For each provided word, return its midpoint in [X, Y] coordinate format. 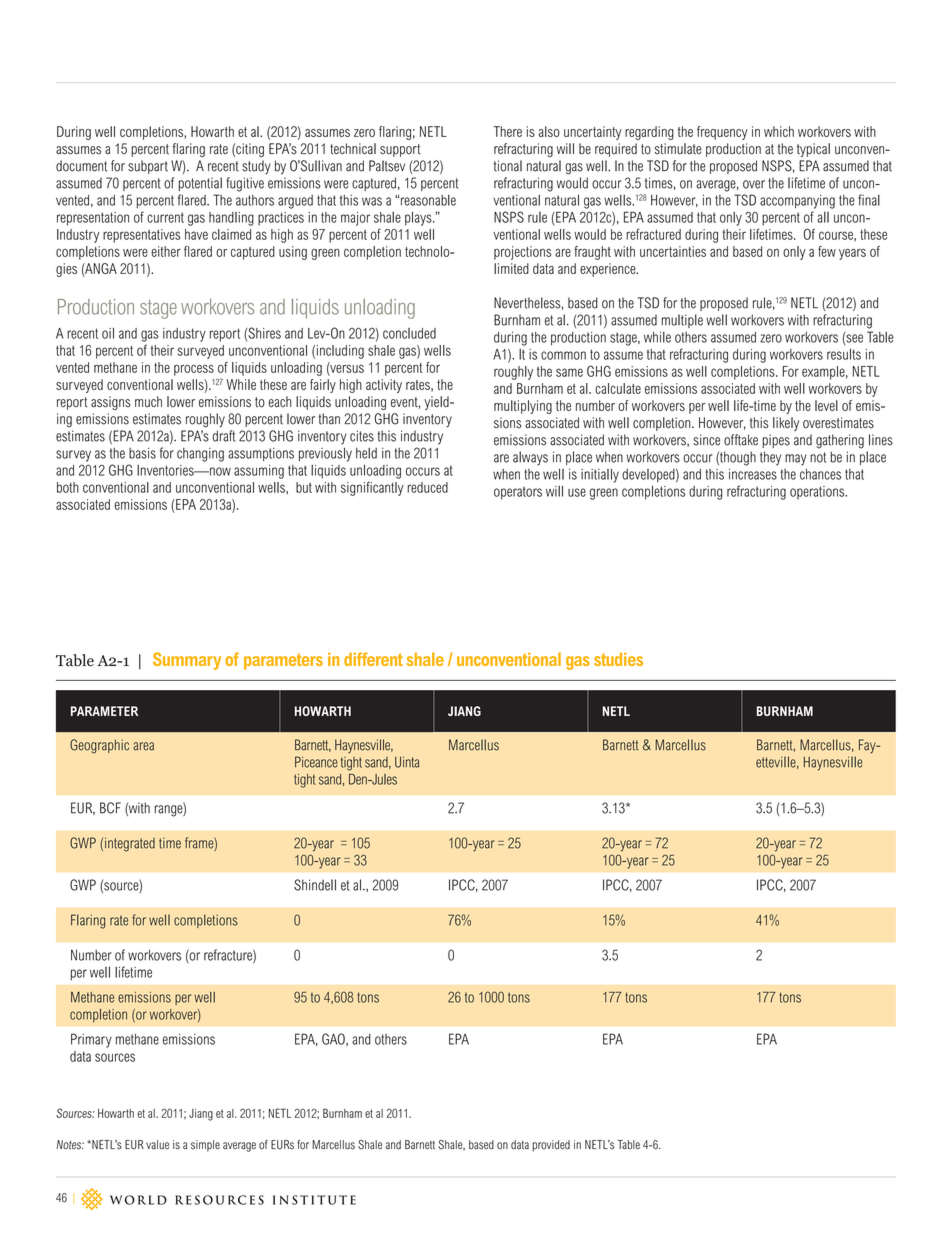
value [157, 1145]
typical [813, 150]
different [373, 659]
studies [618, 659]
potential [200, 184]
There [508, 131]
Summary [187, 661]
